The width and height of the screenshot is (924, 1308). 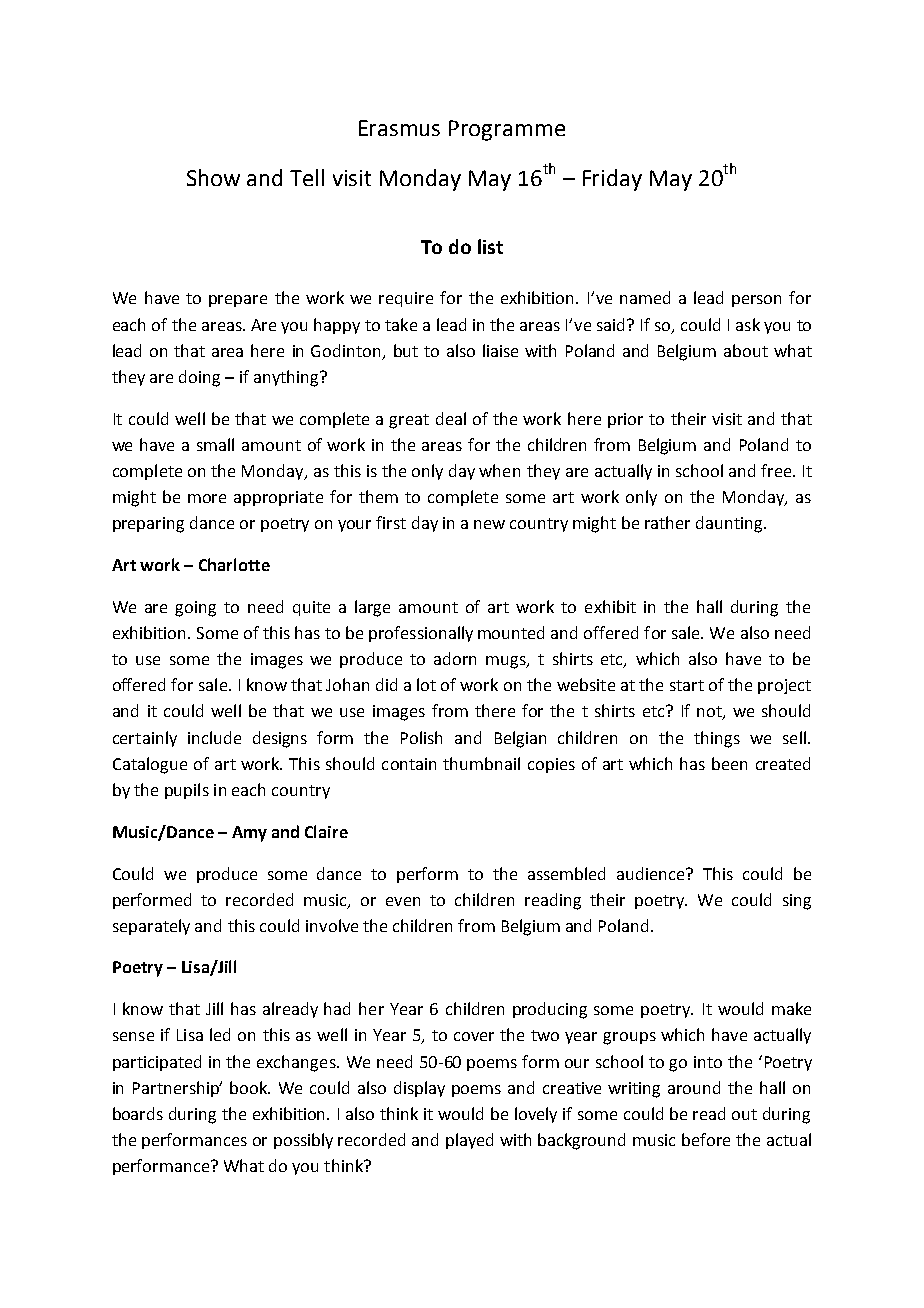 I want to click on going, so click(x=195, y=609).
